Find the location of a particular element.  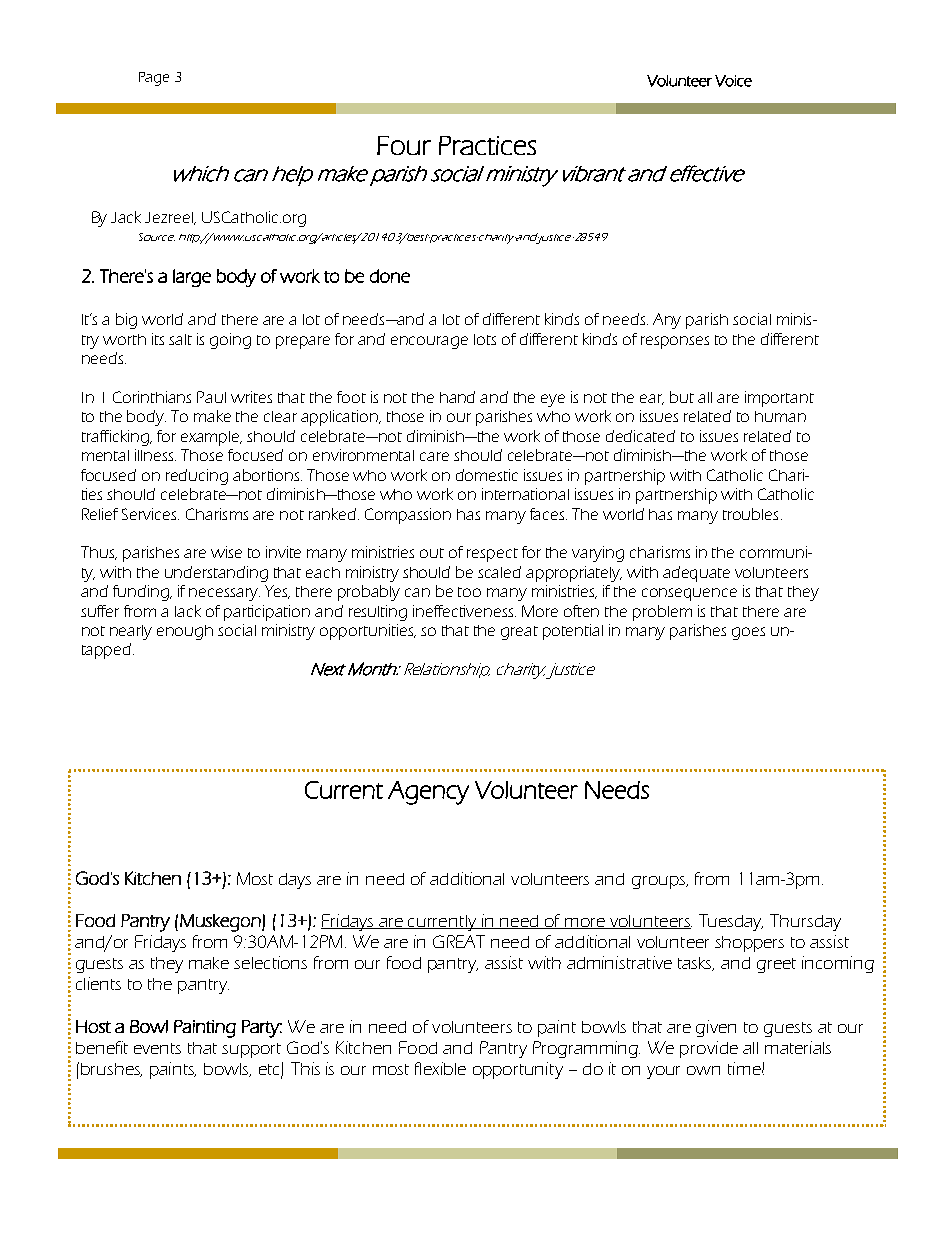

Page is located at coordinates (154, 79).
